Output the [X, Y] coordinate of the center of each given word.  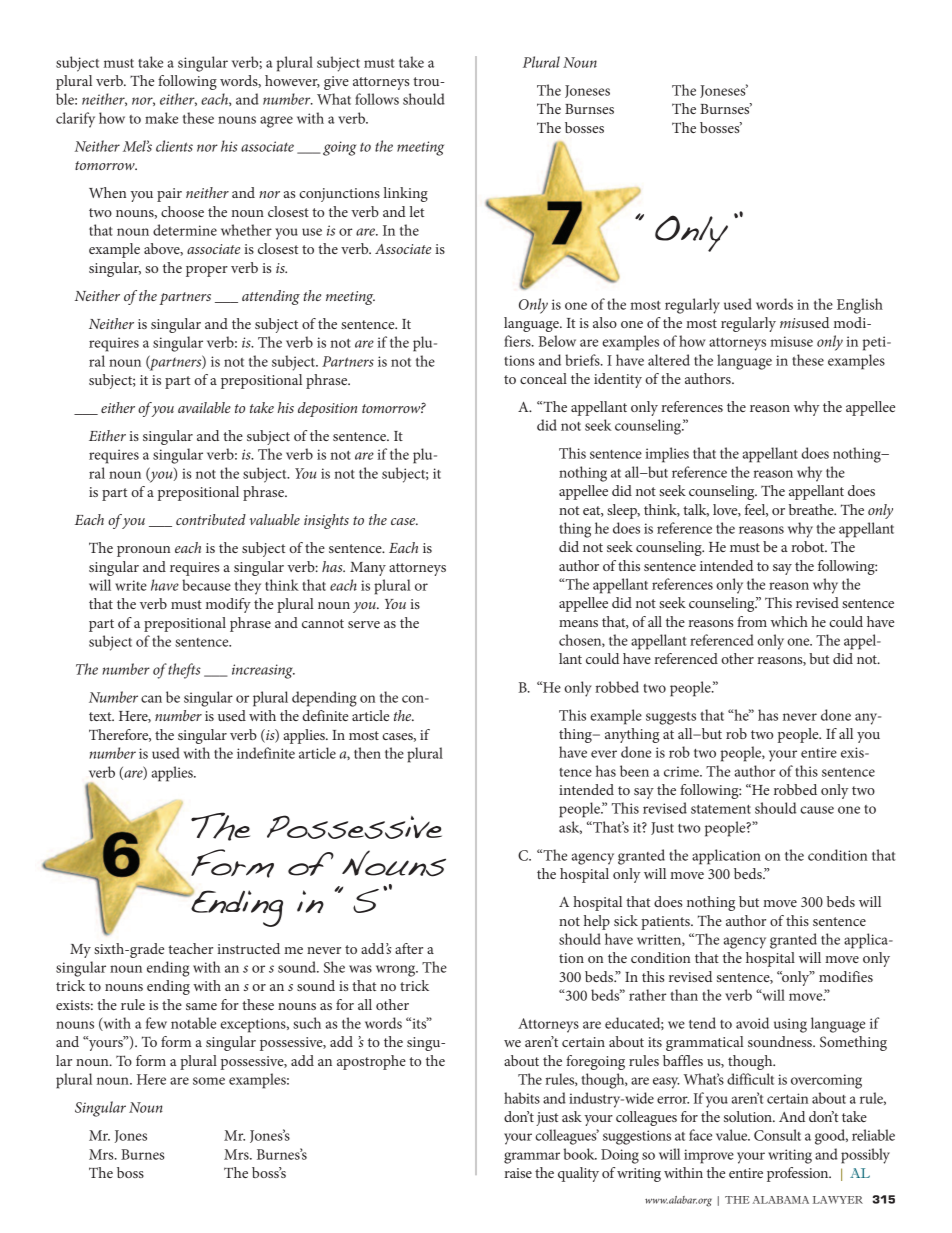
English [860, 306]
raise [518, 1173]
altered [669, 360]
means [578, 623]
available [204, 407]
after [409, 948]
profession [799, 1174]
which [789, 621]
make [161, 118]
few [156, 1023]
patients [666, 923]
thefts [184, 671]
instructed [248, 948]
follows [377, 99]
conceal [543, 378]
